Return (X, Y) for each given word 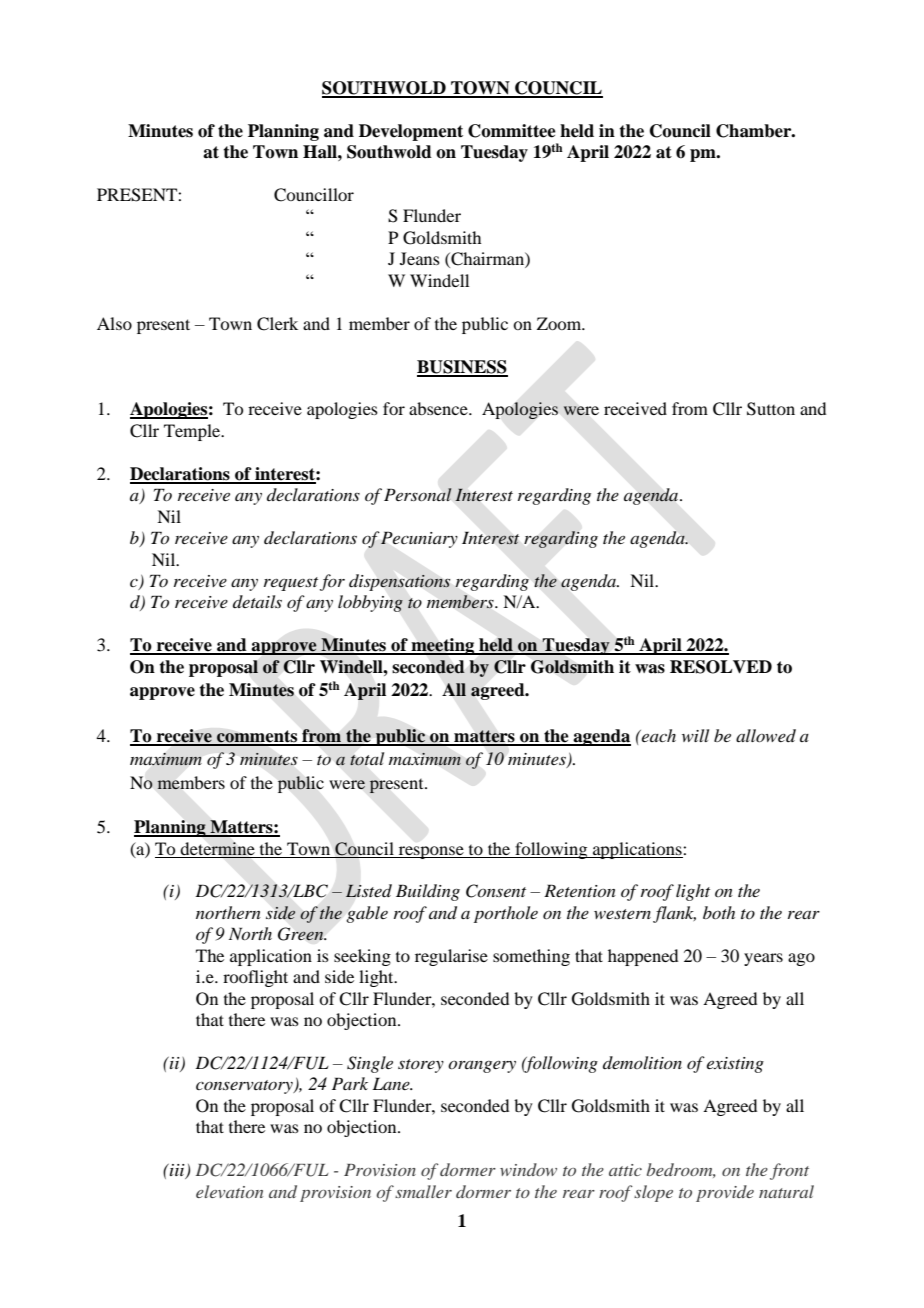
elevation (229, 1191)
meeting (443, 646)
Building (428, 892)
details (257, 601)
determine (218, 848)
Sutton (771, 409)
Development (411, 132)
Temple (193, 432)
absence (439, 408)
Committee (512, 131)
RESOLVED (721, 667)
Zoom (560, 323)
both (719, 912)
